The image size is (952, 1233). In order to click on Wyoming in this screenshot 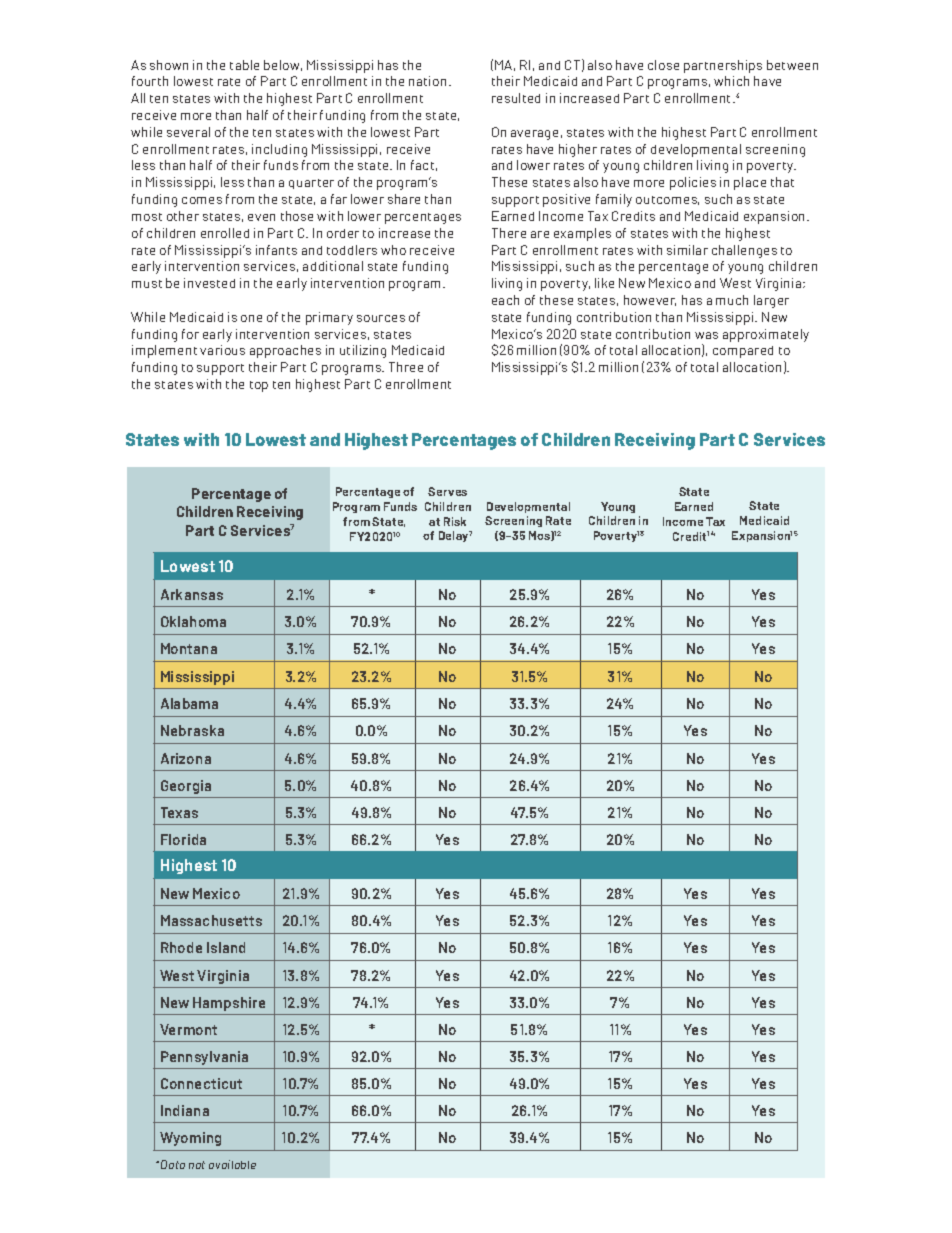, I will do `click(190, 1139)`.
